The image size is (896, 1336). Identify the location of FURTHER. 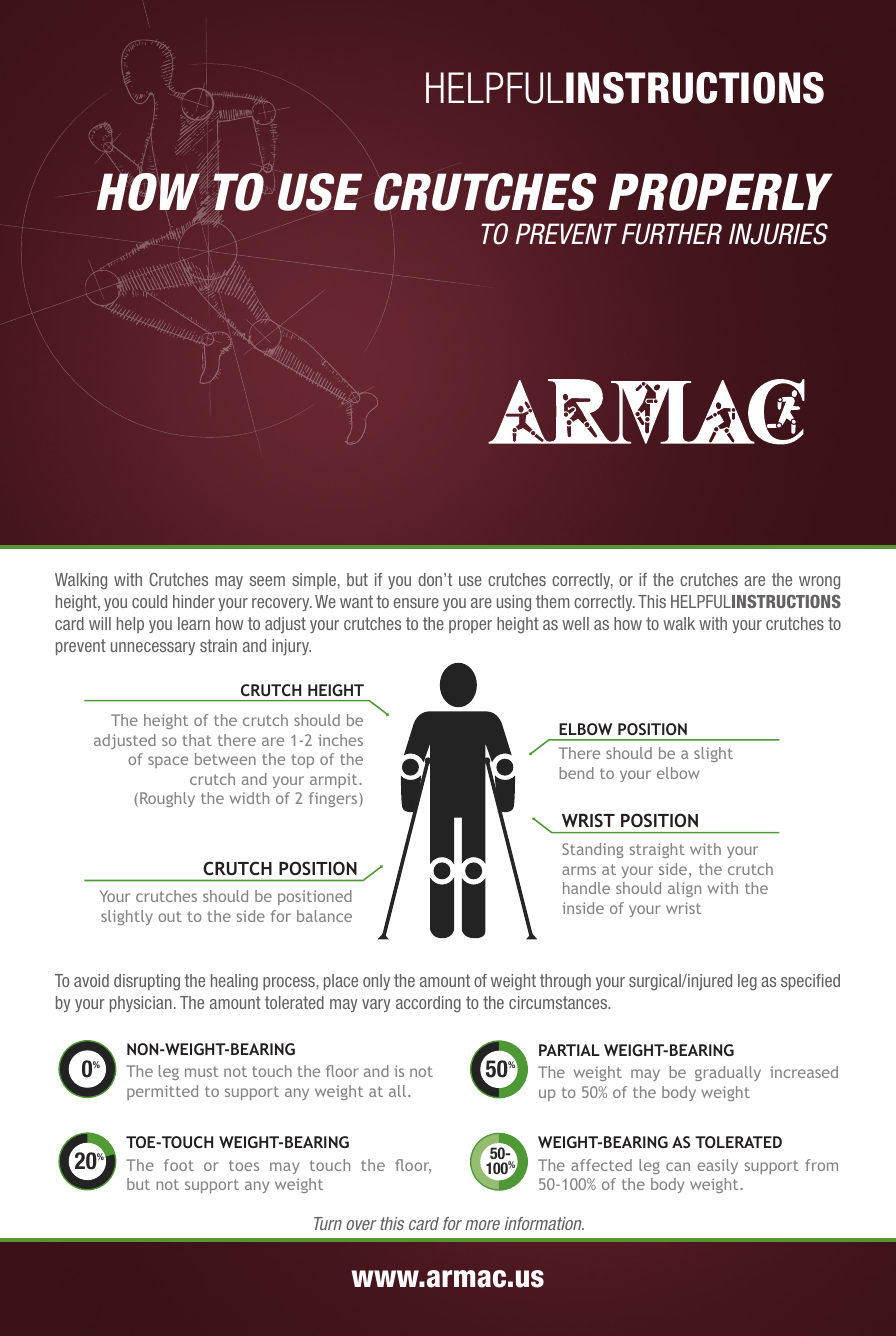
(671, 234).
